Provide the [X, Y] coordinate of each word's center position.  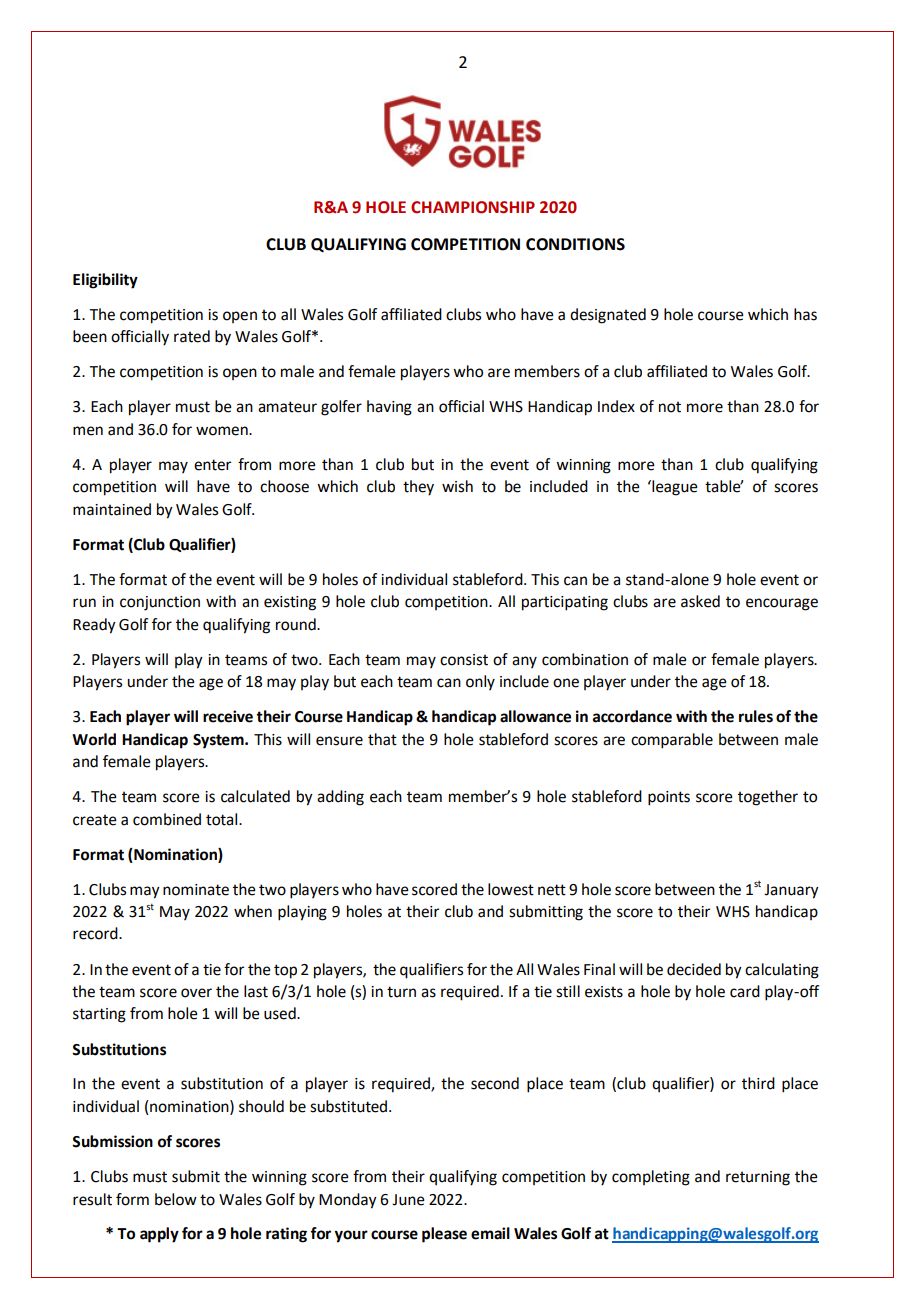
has [805, 314]
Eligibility [105, 281]
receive [228, 716]
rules [756, 716]
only [480, 682]
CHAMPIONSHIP [473, 207]
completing [651, 1178]
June [408, 1200]
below [176, 1199]
